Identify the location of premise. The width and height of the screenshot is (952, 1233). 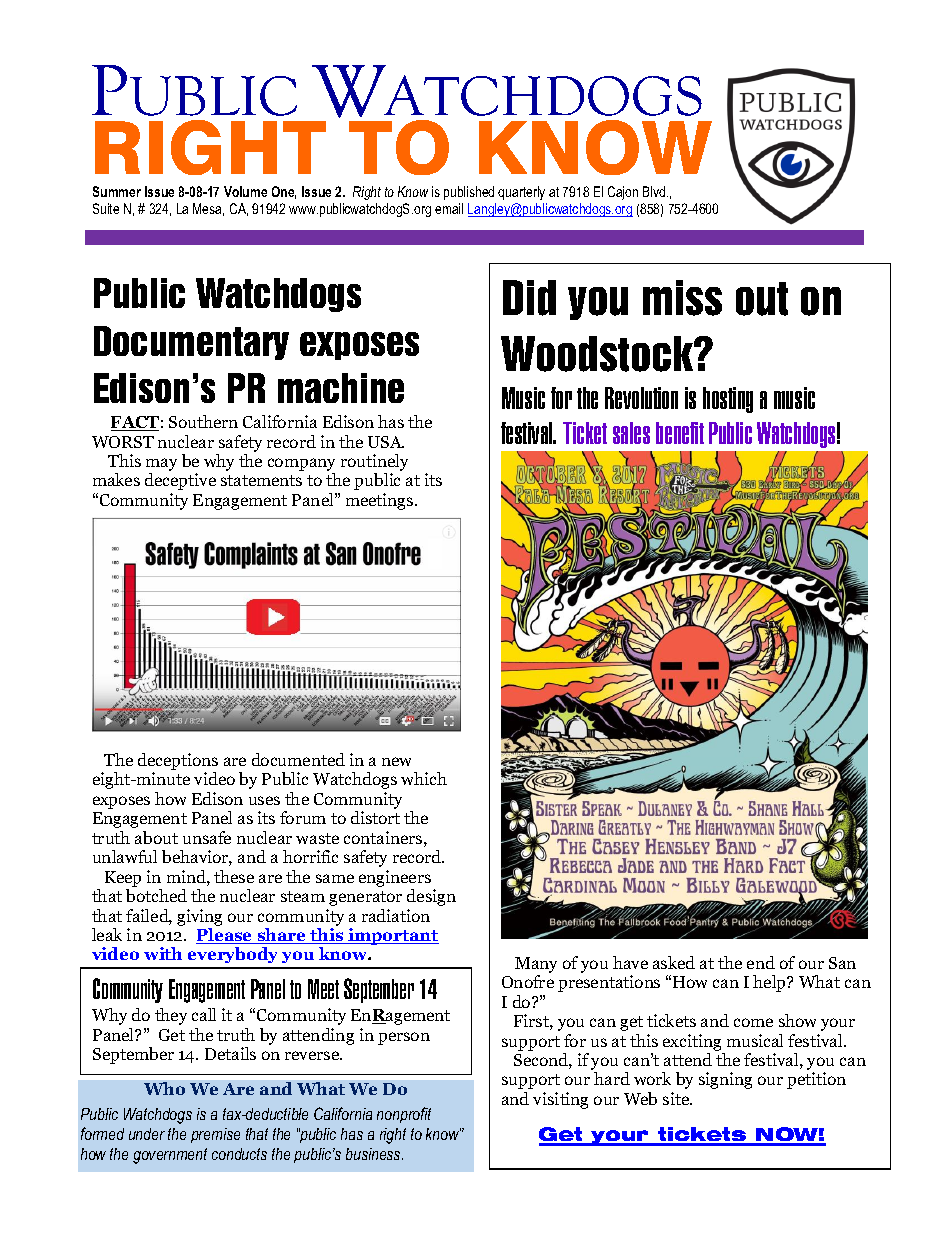
(215, 1135).
